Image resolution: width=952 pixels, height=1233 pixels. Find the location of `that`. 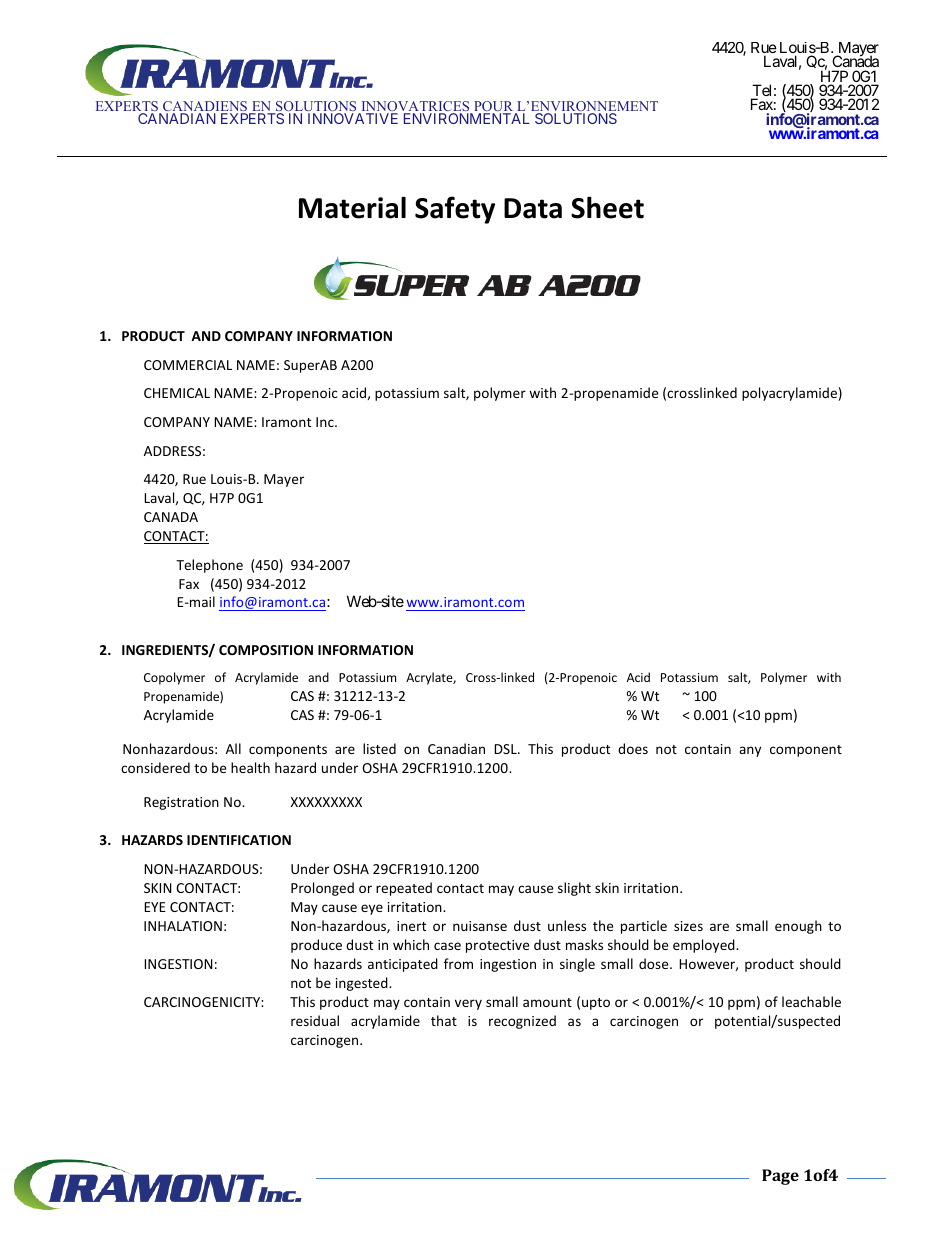

that is located at coordinates (444, 1020).
